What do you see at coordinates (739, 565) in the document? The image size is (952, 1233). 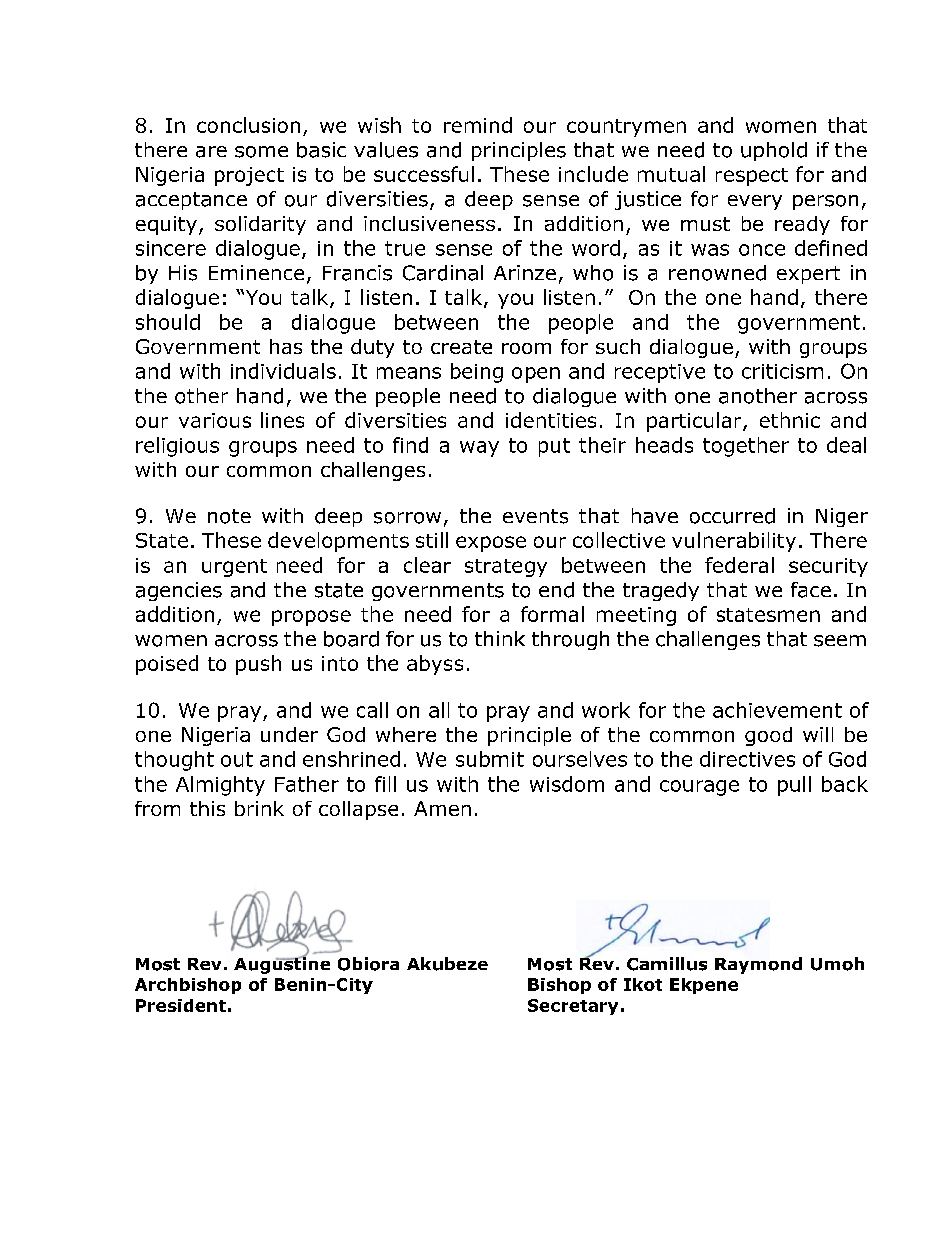 I see `federal` at bounding box center [739, 565].
